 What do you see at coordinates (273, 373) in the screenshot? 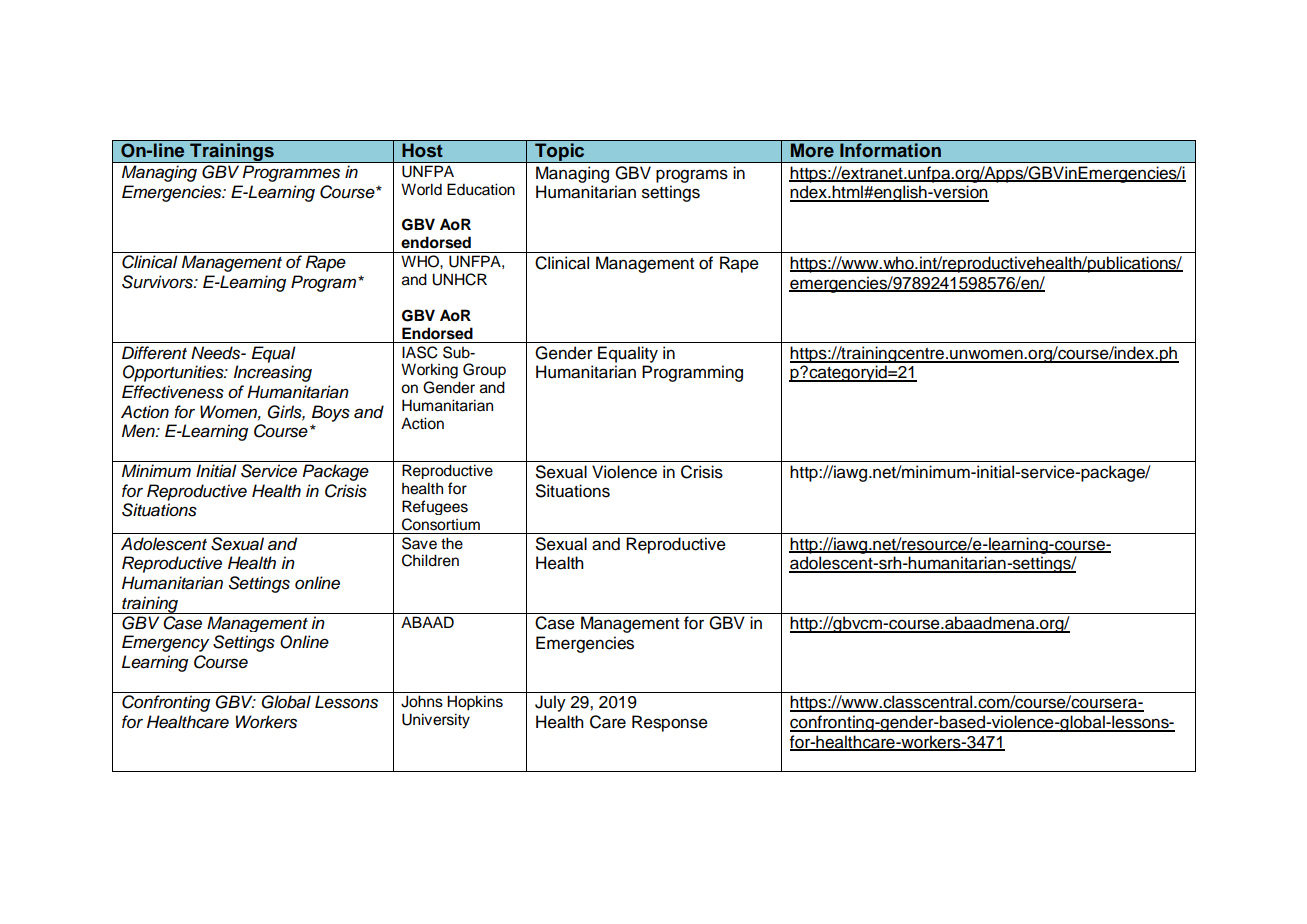
I see `Increasing` at bounding box center [273, 373].
